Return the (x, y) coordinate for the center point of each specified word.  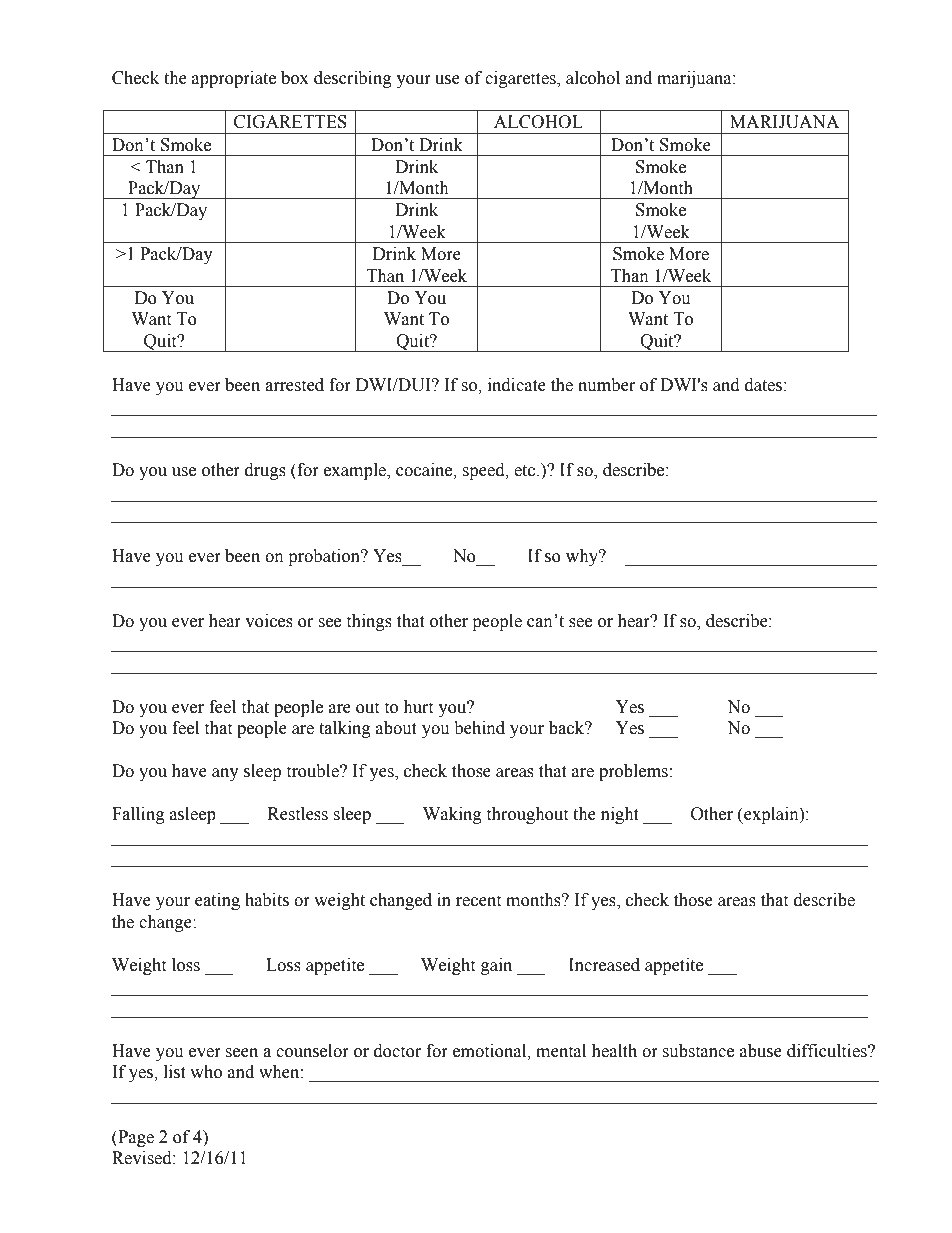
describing (353, 79)
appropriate (234, 79)
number (607, 385)
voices (269, 621)
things (369, 622)
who (206, 1072)
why (583, 557)
